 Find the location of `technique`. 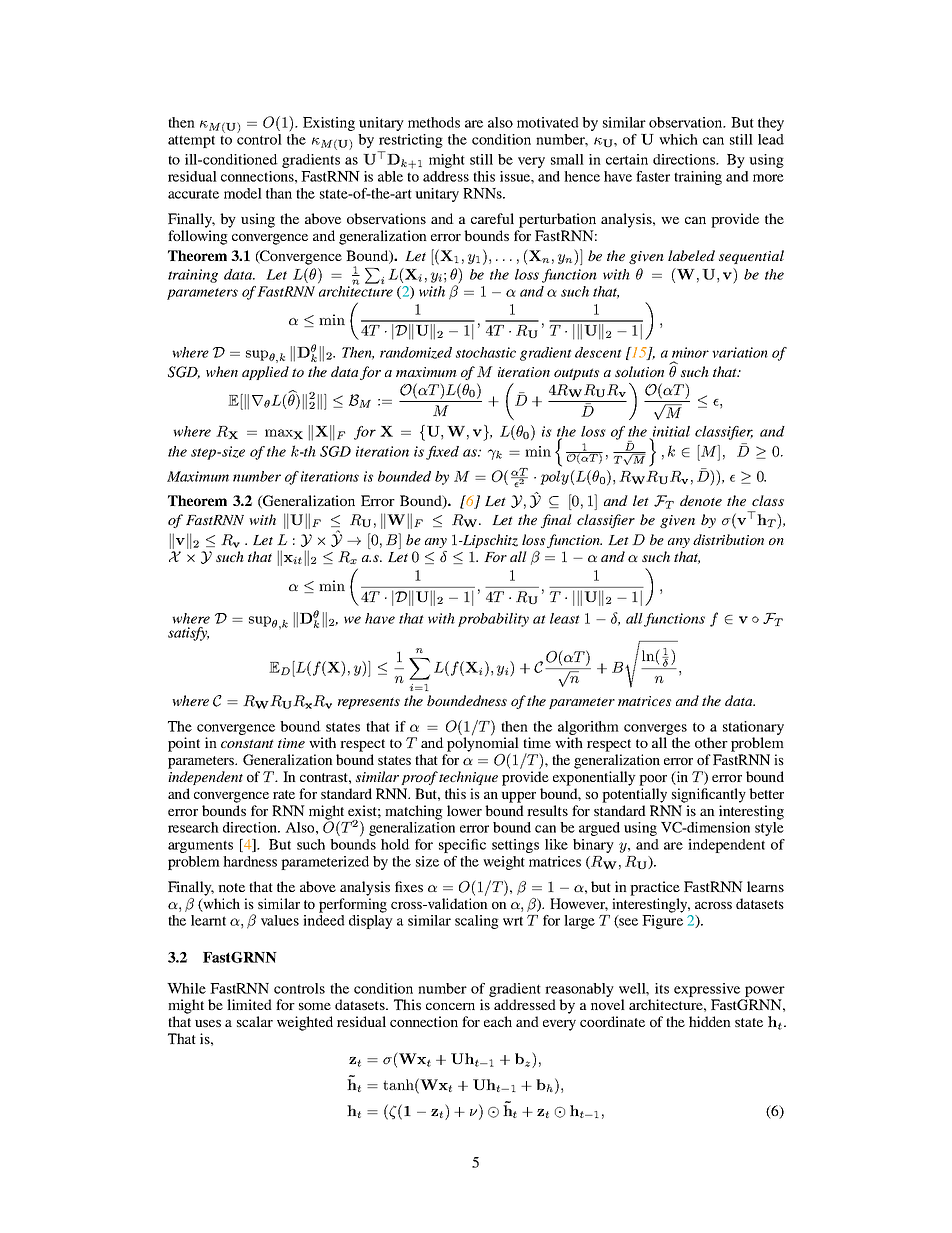

technique is located at coordinates (468, 778).
